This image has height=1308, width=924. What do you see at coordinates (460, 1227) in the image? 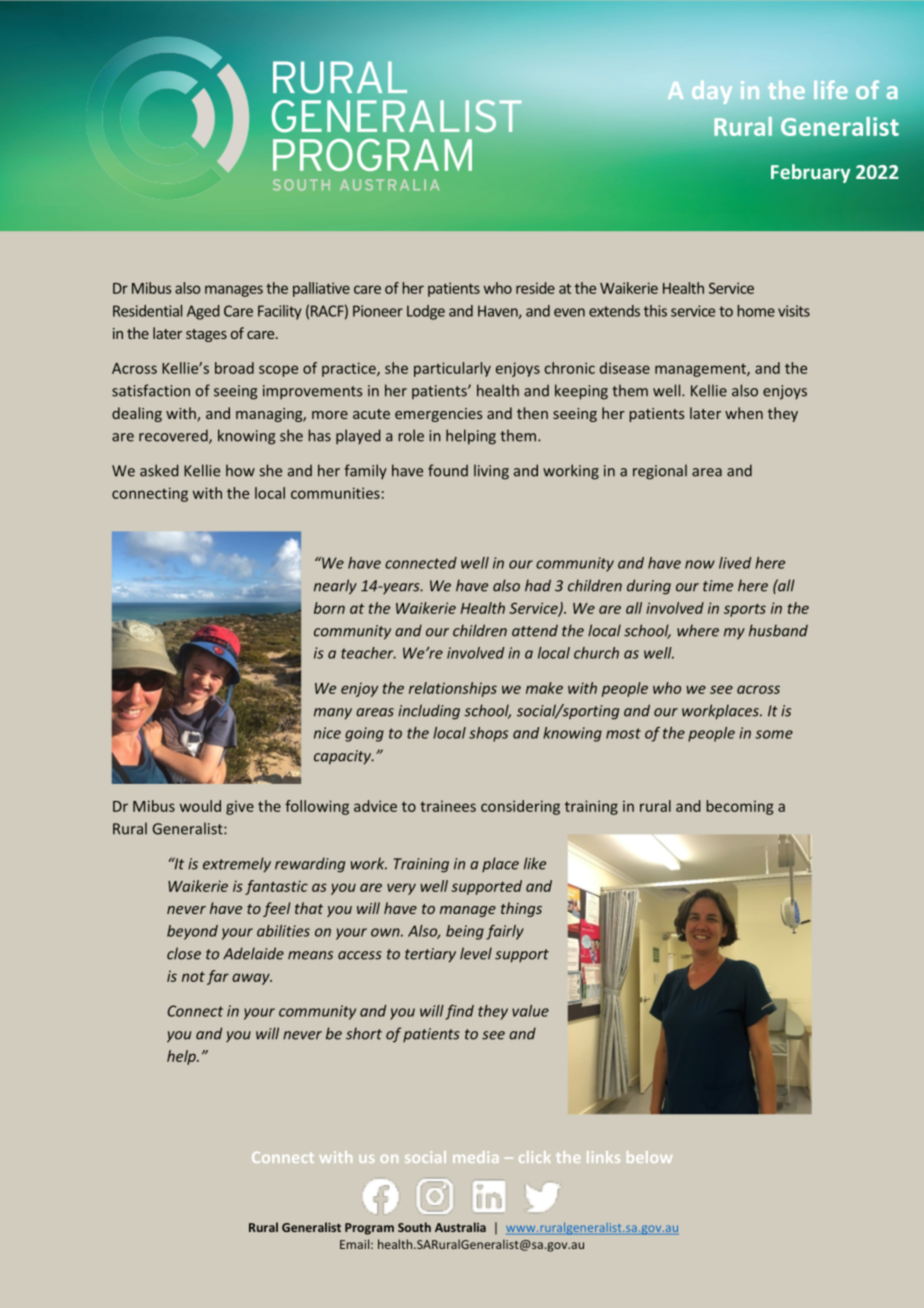
I see `Australia` at bounding box center [460, 1227].
